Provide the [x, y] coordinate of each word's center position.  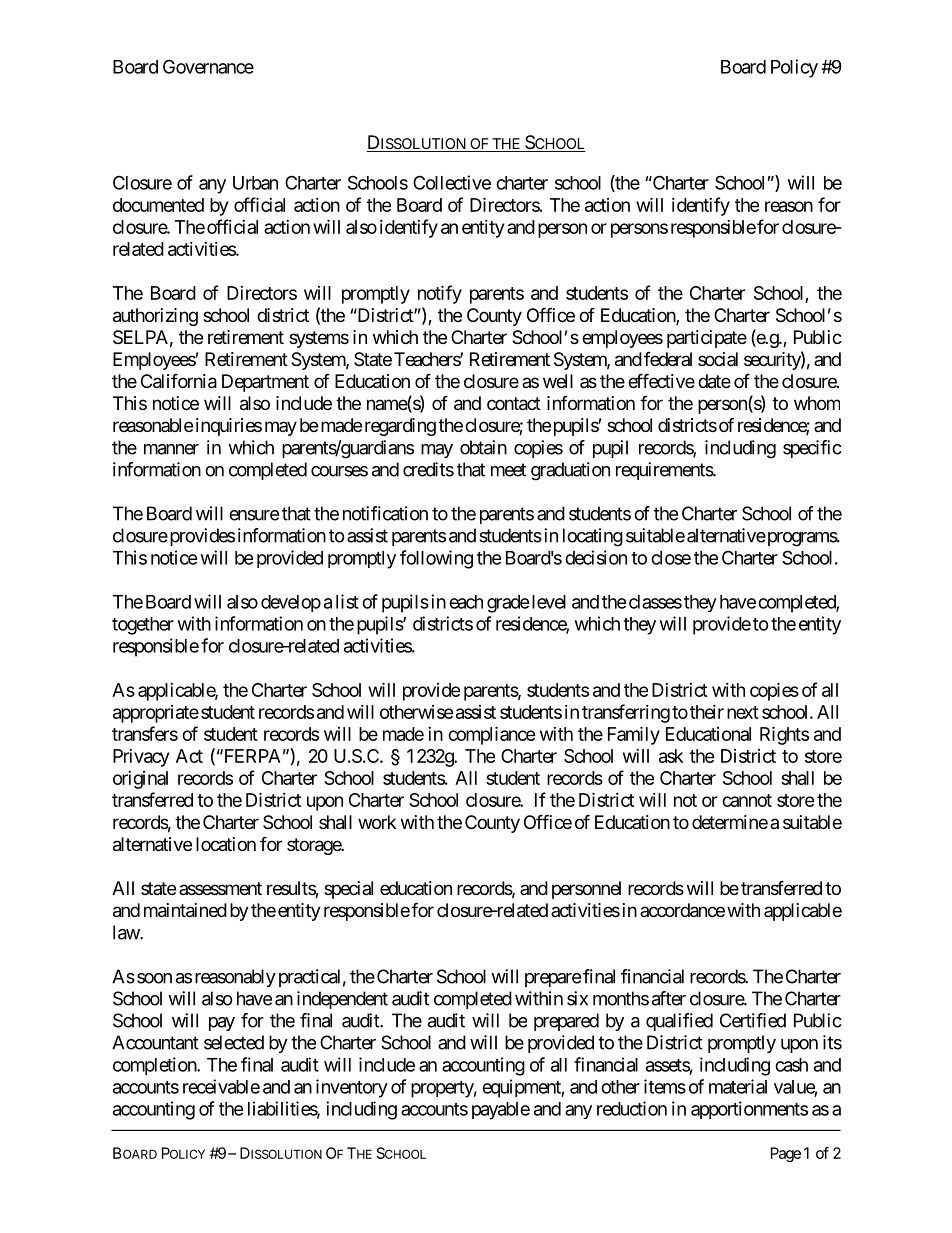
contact [514, 404]
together [143, 626]
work [377, 822]
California [179, 381]
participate [707, 339]
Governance [208, 66]
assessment [220, 888]
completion [155, 1066]
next [743, 712]
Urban [255, 183]
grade [508, 604]
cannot [747, 800]
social [718, 359]
